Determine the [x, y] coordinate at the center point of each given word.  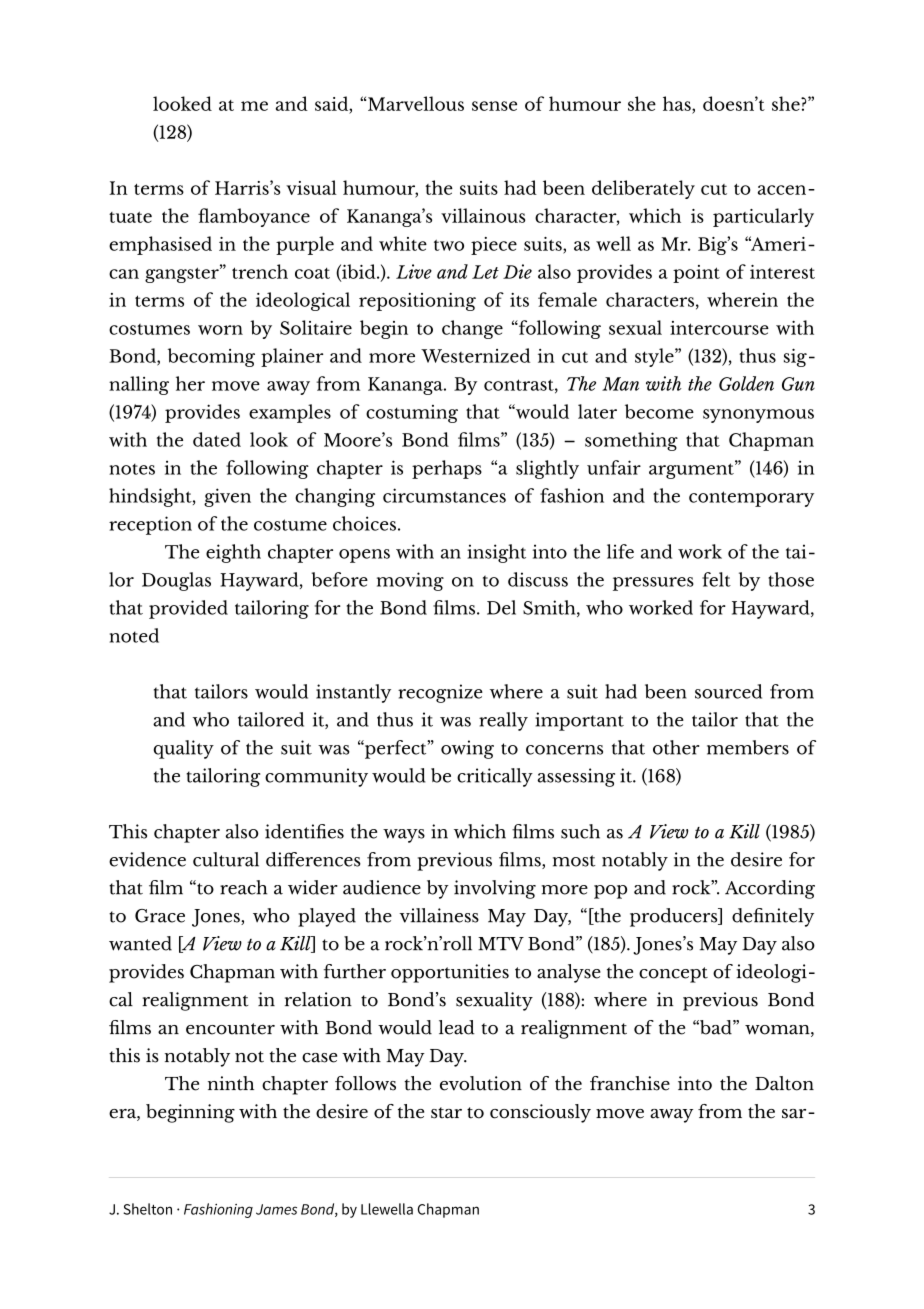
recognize [440, 693]
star [446, 1113]
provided [188, 609]
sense [494, 106]
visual [311, 187]
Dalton [784, 1083]
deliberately [643, 189]
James [276, 1209]
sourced [728, 691]
